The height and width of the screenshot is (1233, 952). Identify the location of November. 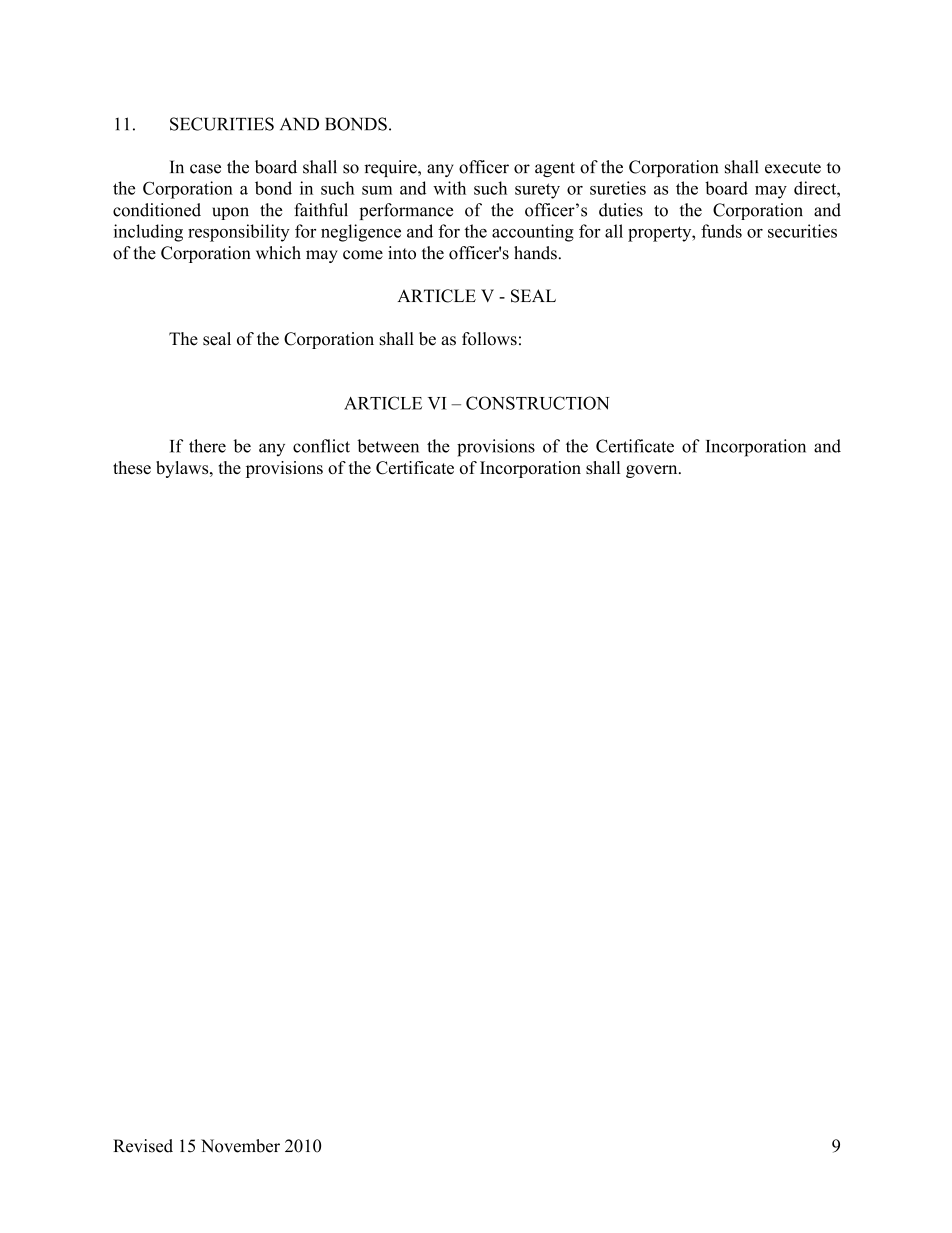
(240, 1146).
